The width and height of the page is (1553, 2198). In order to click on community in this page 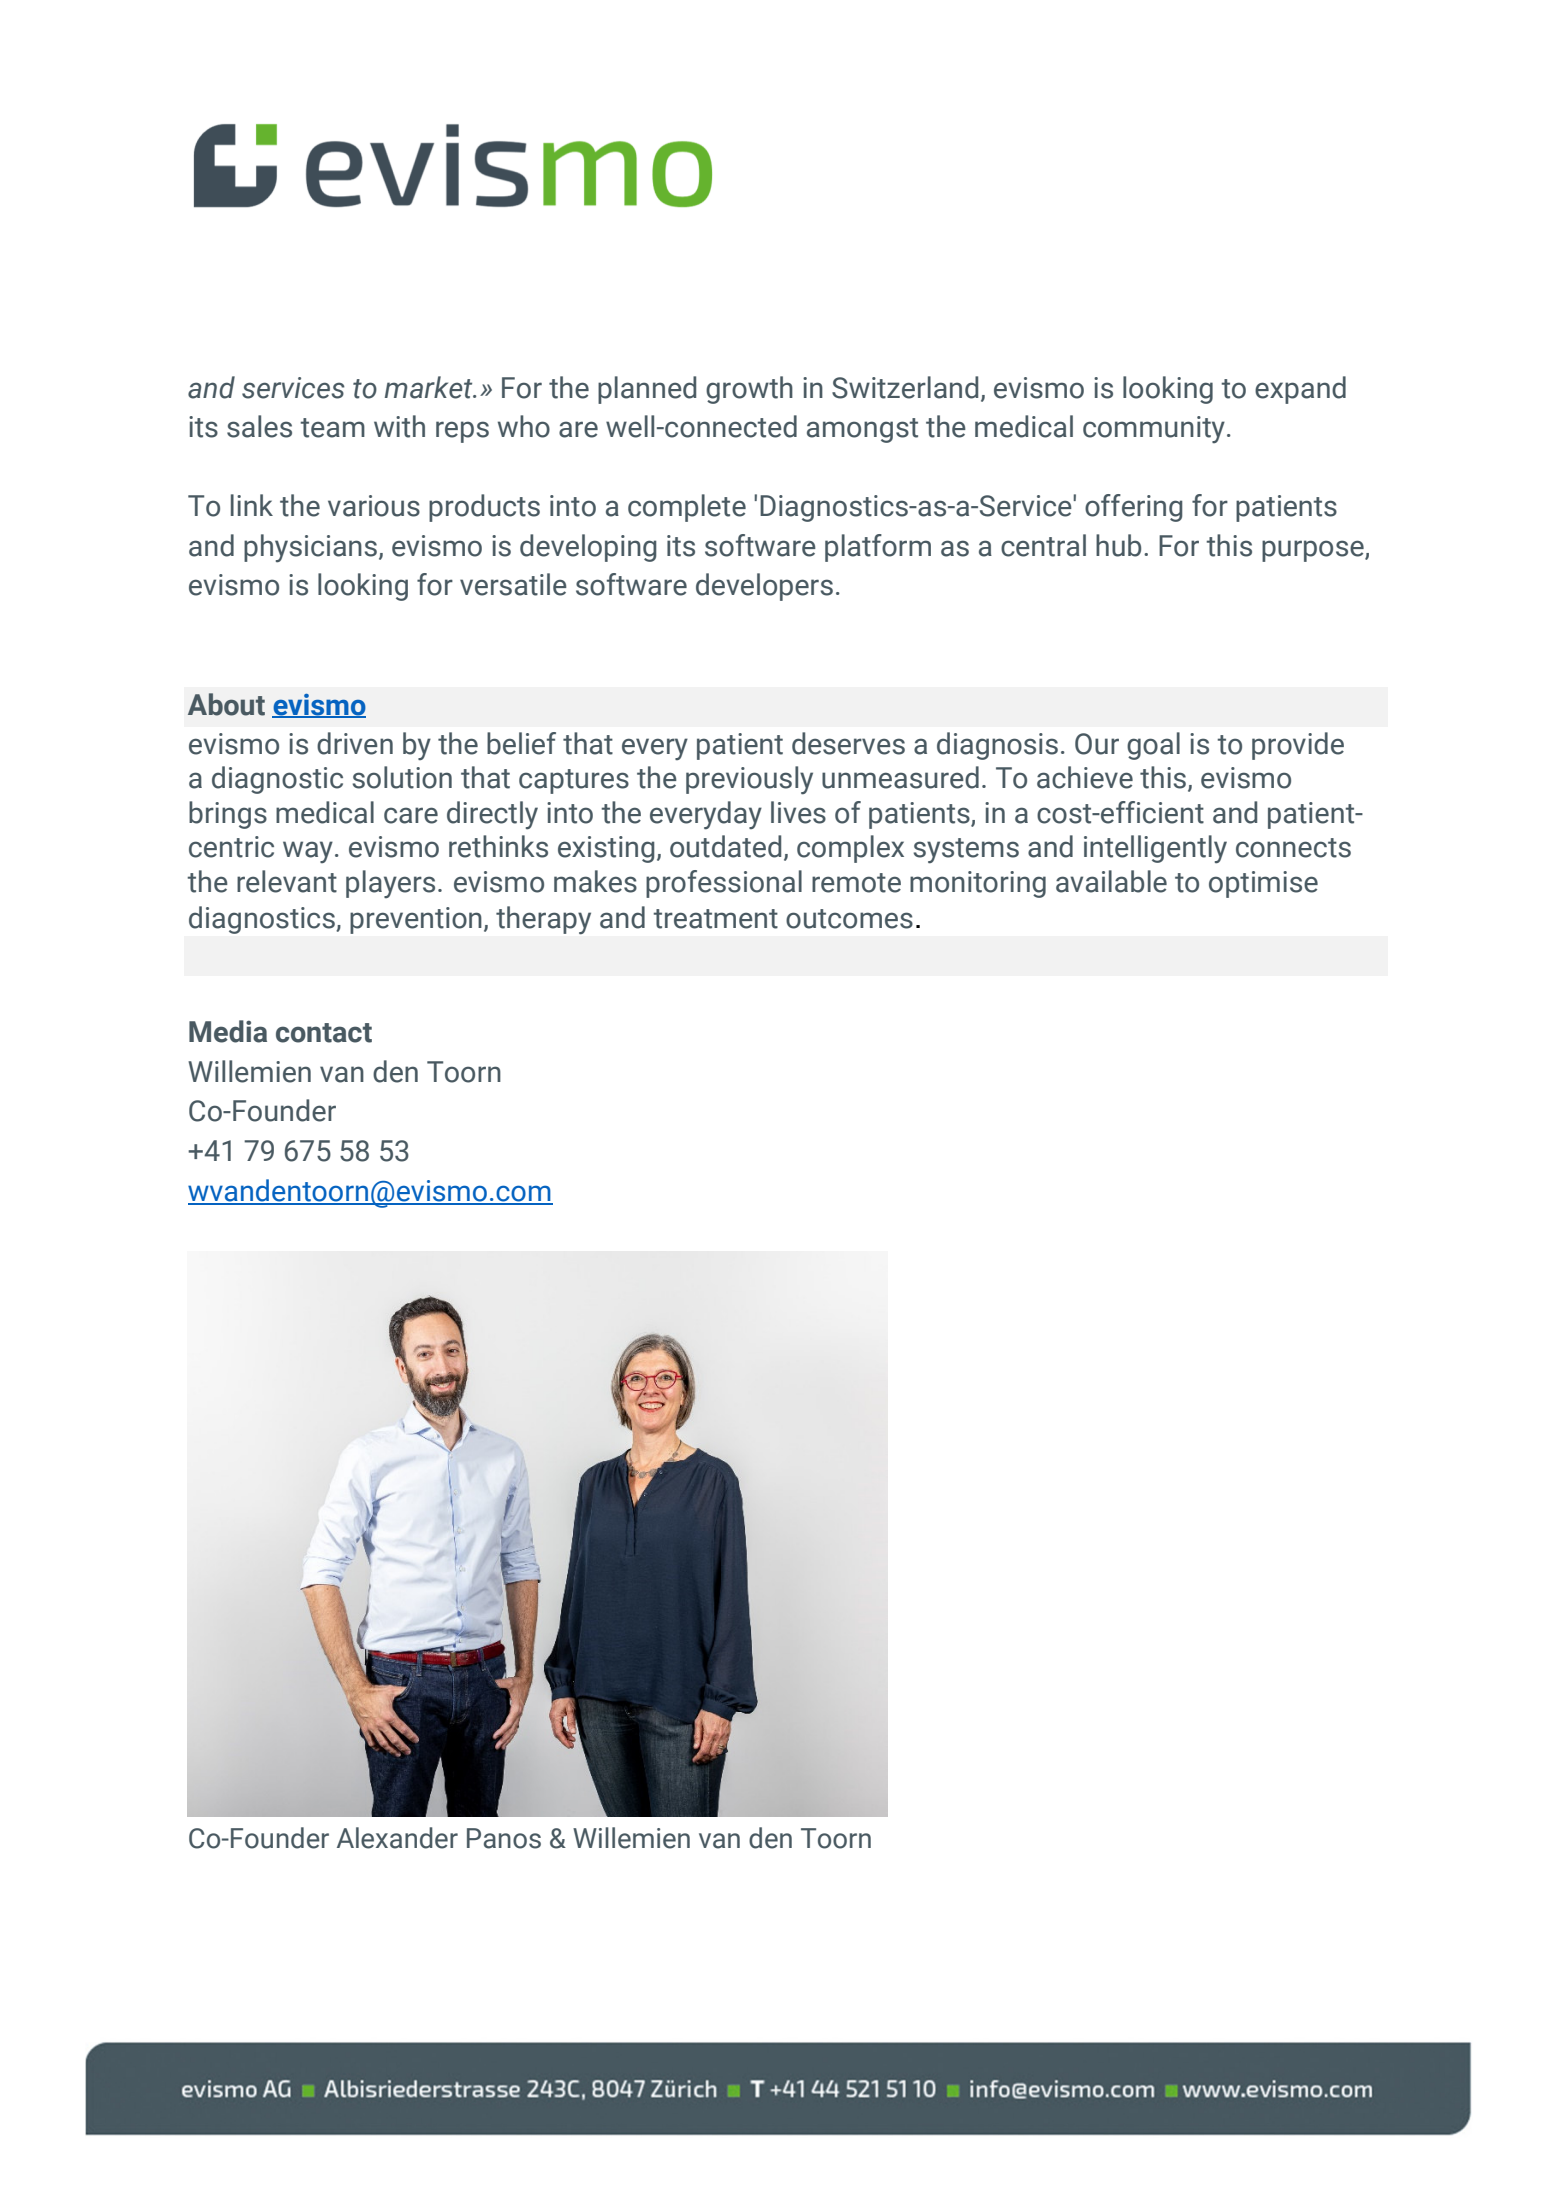, I will do `click(1154, 429)`.
